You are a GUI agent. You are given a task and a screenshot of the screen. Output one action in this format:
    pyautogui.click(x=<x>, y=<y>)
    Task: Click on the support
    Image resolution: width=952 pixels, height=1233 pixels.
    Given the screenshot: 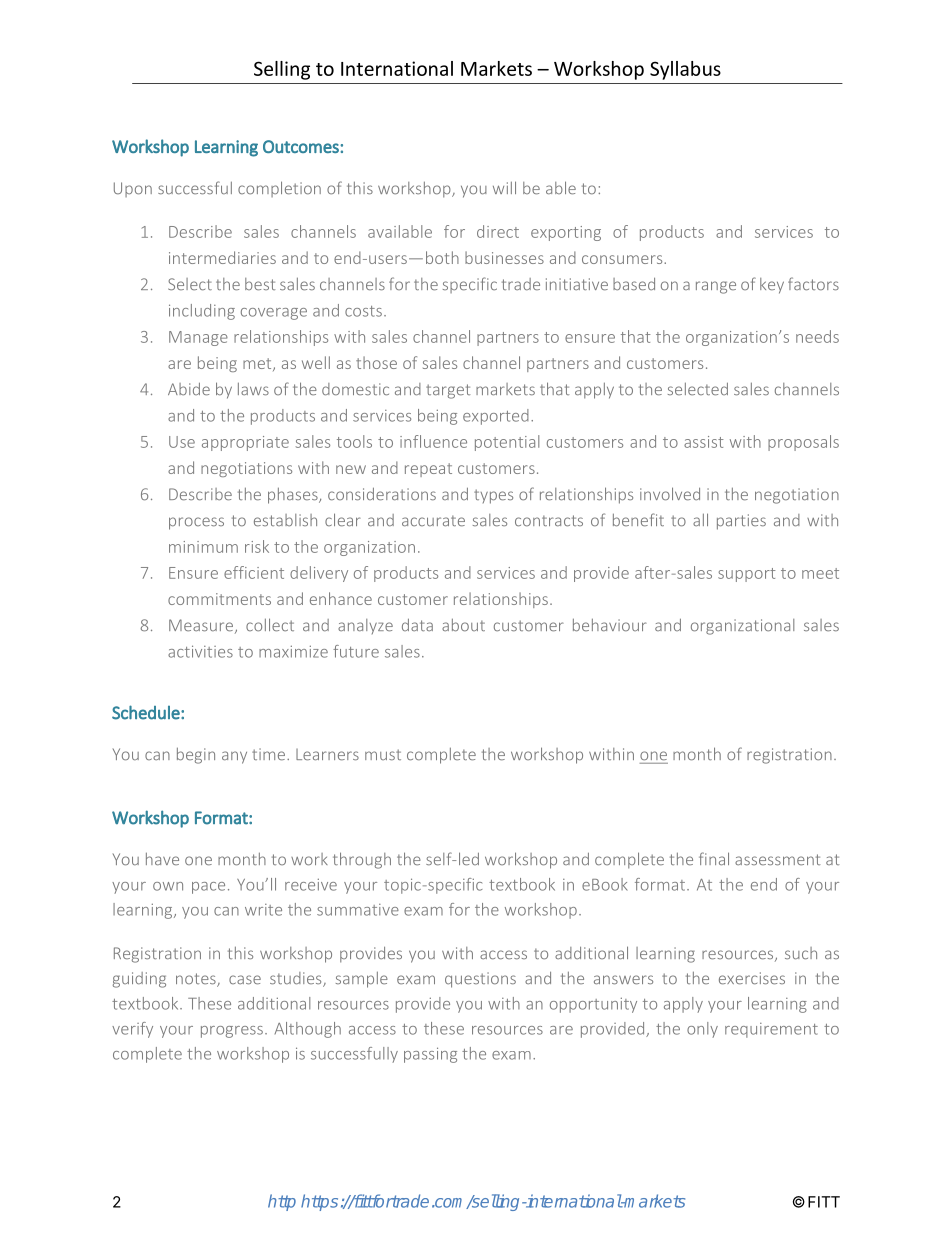 What is the action you would take?
    pyautogui.click(x=747, y=575)
